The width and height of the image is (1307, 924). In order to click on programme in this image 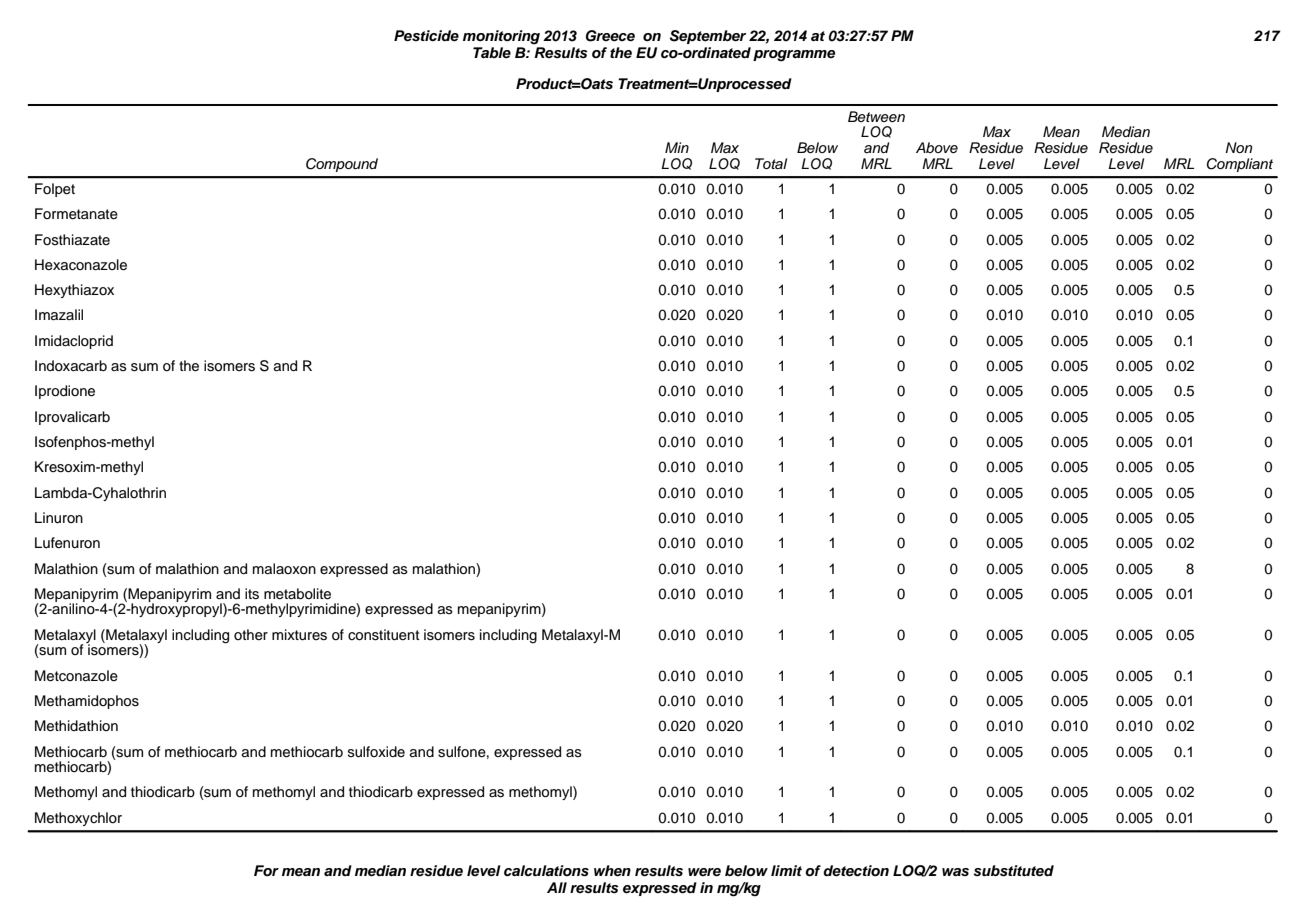, I will do `click(794, 56)`.
